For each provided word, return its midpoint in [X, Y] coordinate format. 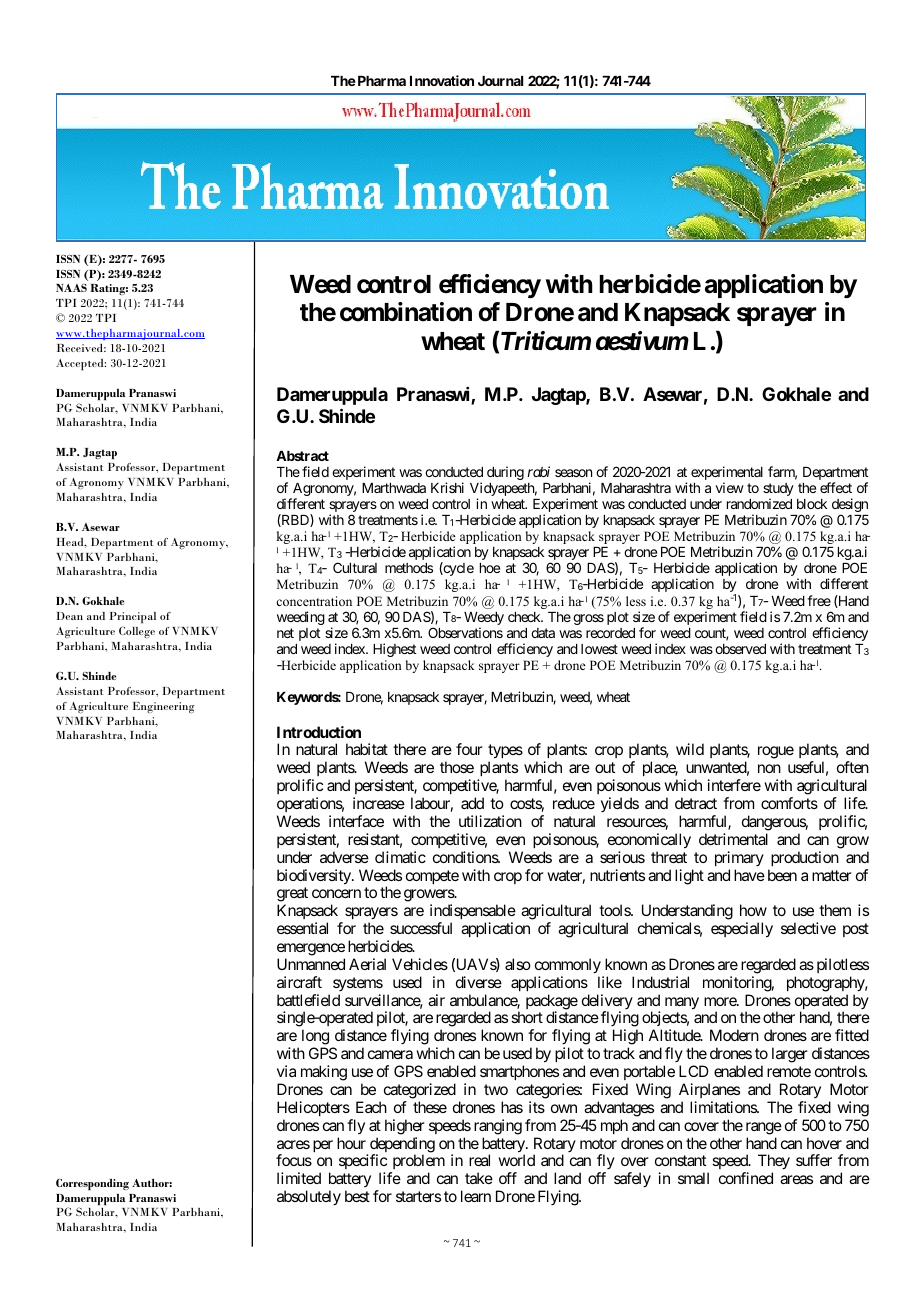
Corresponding [92, 1184]
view [730, 487]
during [505, 473]
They [774, 1163]
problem [417, 1163]
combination [406, 312]
